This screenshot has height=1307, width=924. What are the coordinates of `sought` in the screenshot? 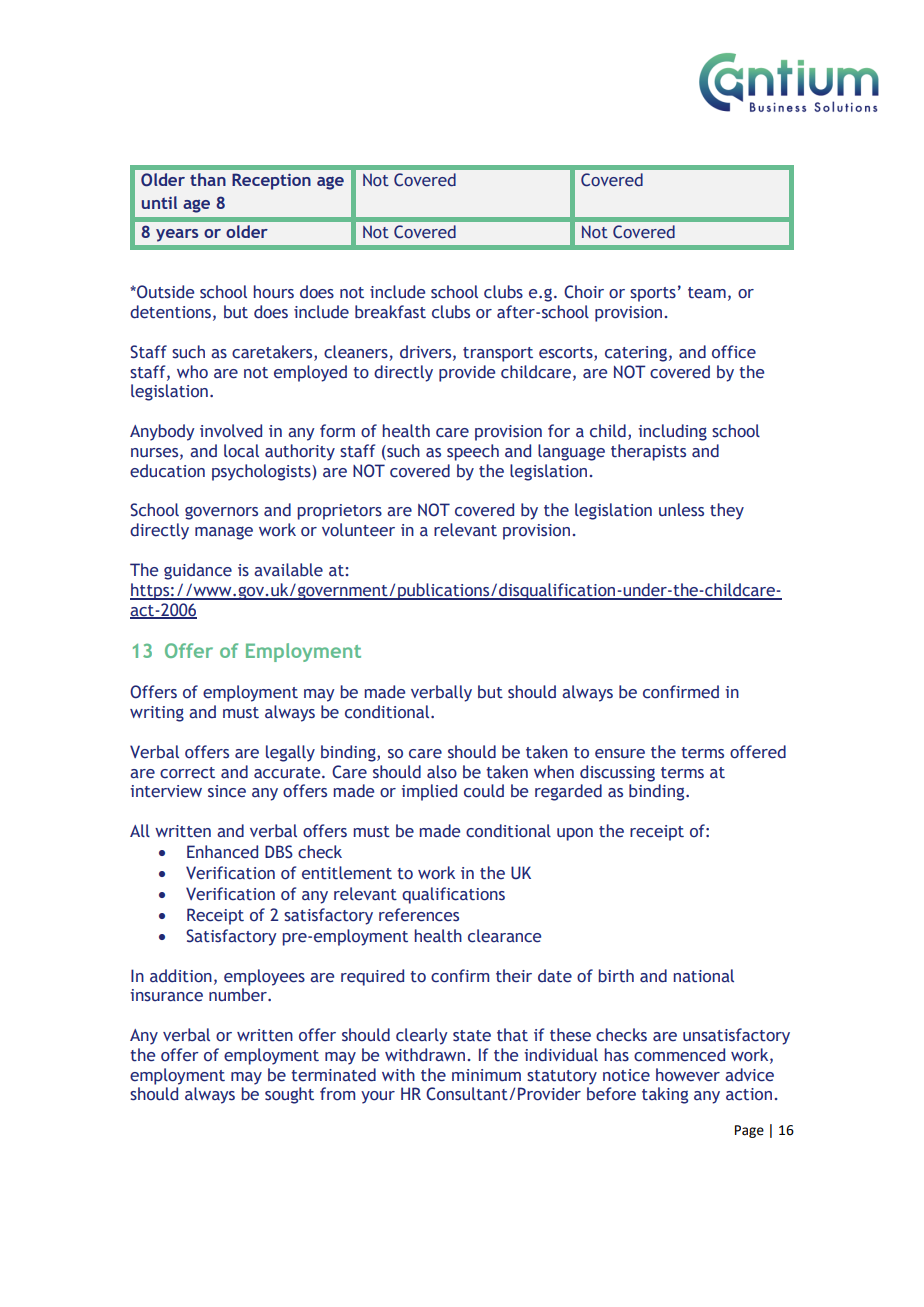 It's located at (289, 1095).
